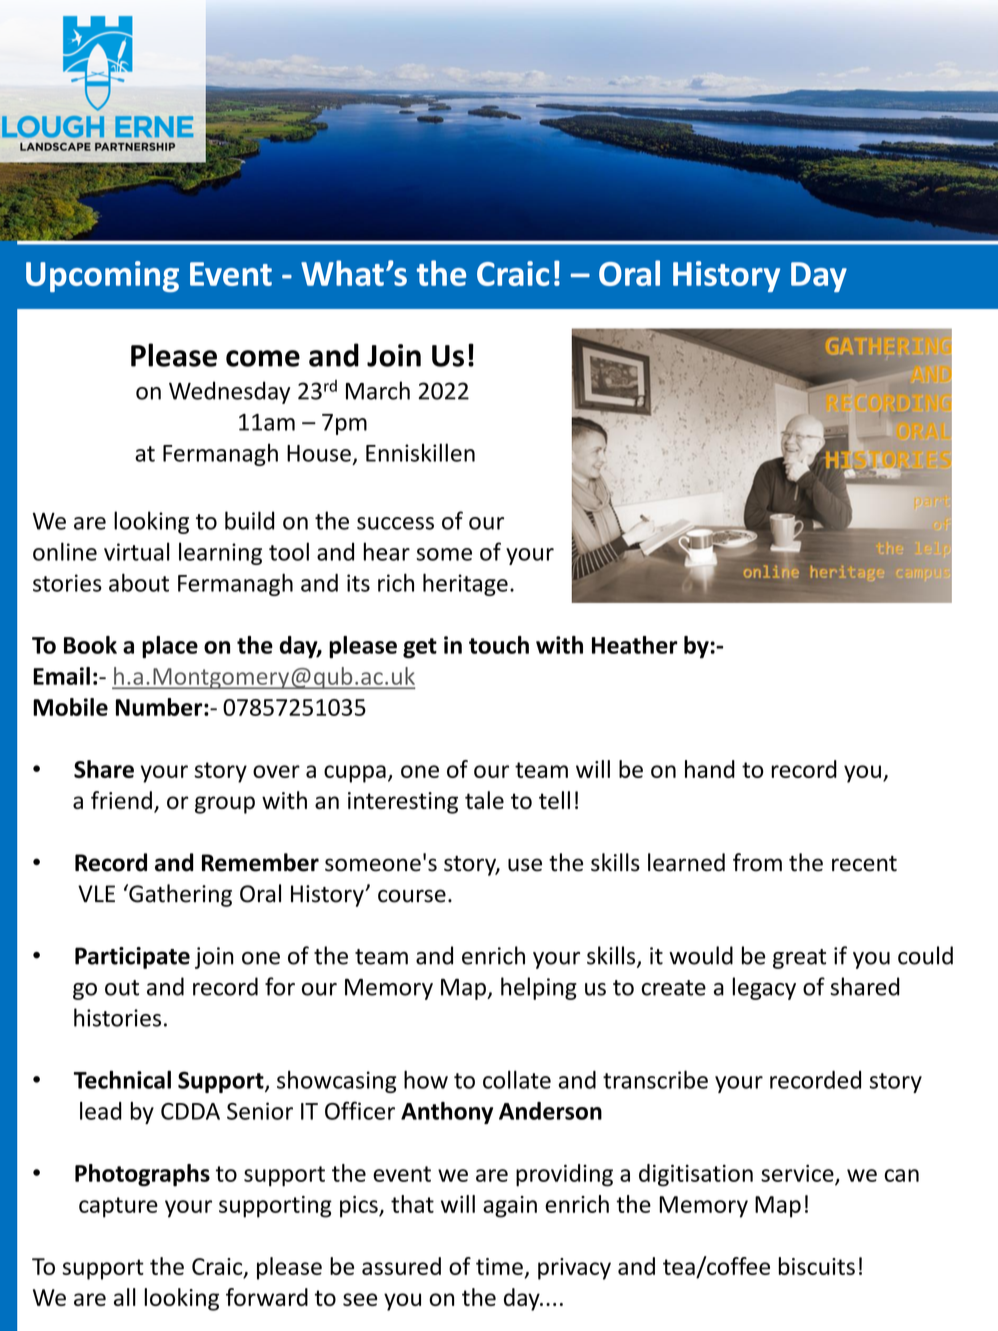 This screenshot has height=1331, width=998. Describe the element at coordinates (499, 1266) in the screenshot. I see `time` at that location.
